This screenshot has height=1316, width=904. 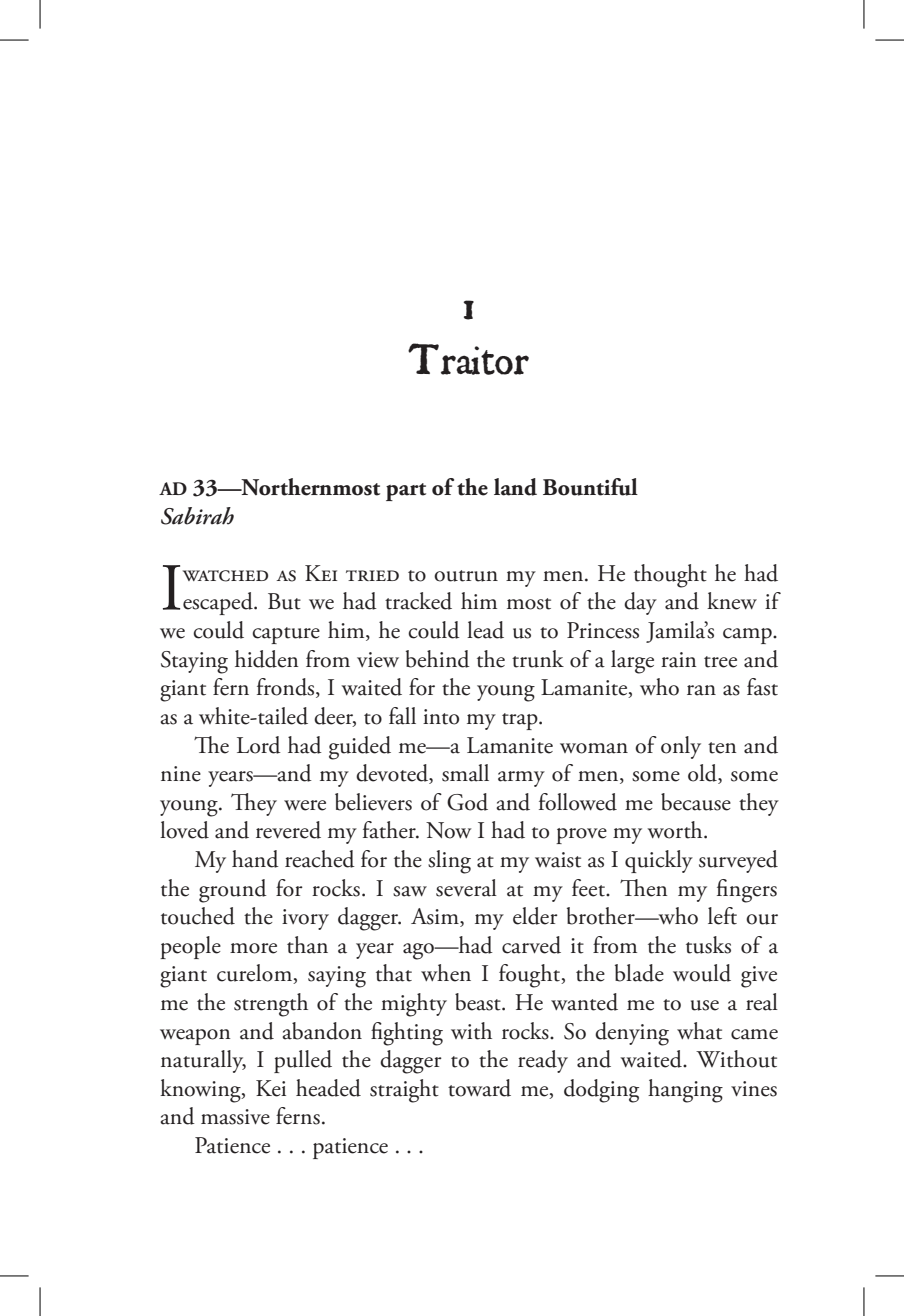 What do you see at coordinates (708, 945) in the screenshot?
I see `tusks` at bounding box center [708, 945].
